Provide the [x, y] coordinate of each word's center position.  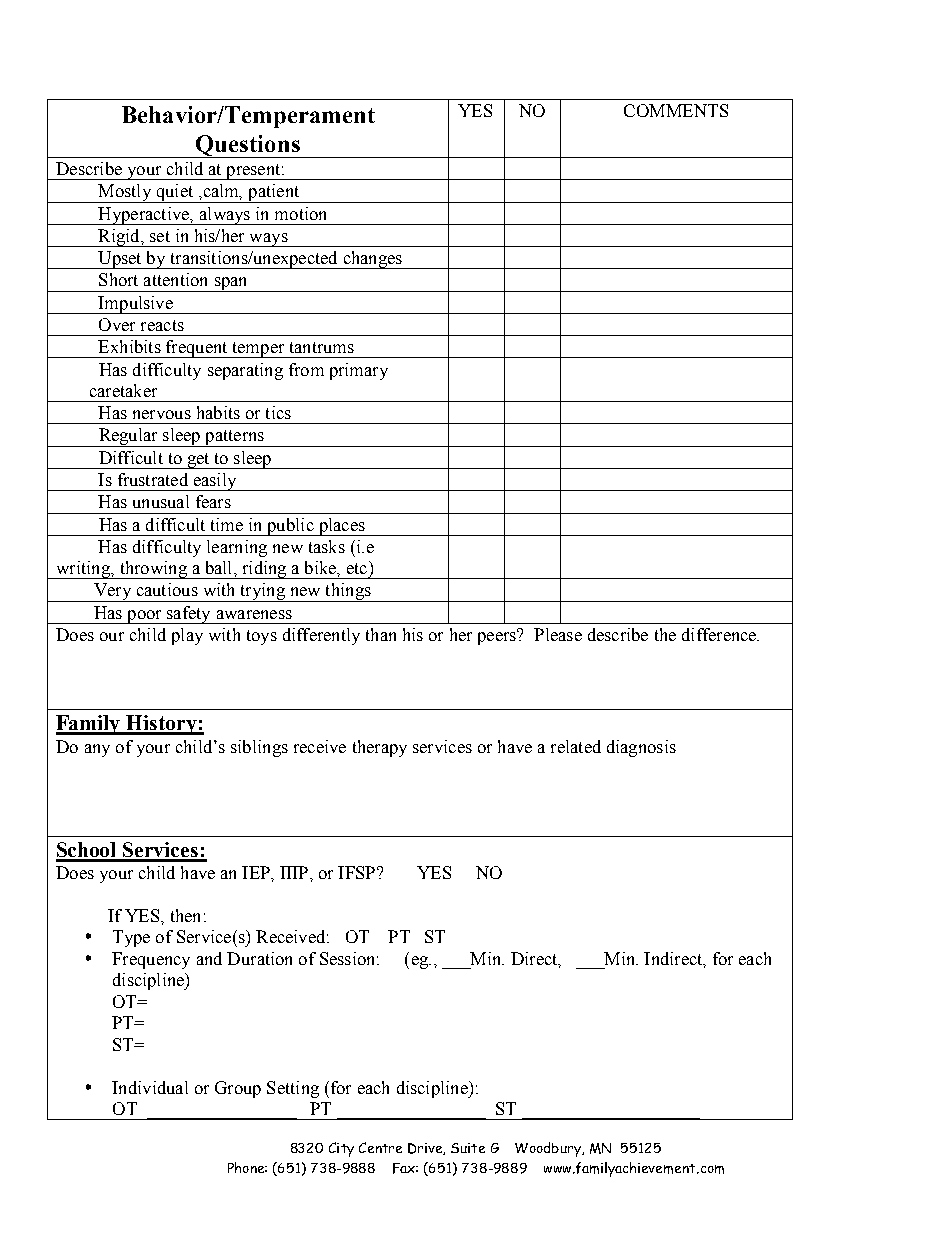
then [185, 915]
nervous [162, 414]
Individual [150, 1087]
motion [300, 213]
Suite [468, 1148]
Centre [380, 1147]
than [381, 634]
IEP [257, 872]
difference [720, 634]
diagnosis [641, 748]
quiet [175, 193]
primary [359, 371]
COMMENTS [676, 110]
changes [372, 260]
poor [144, 617]
